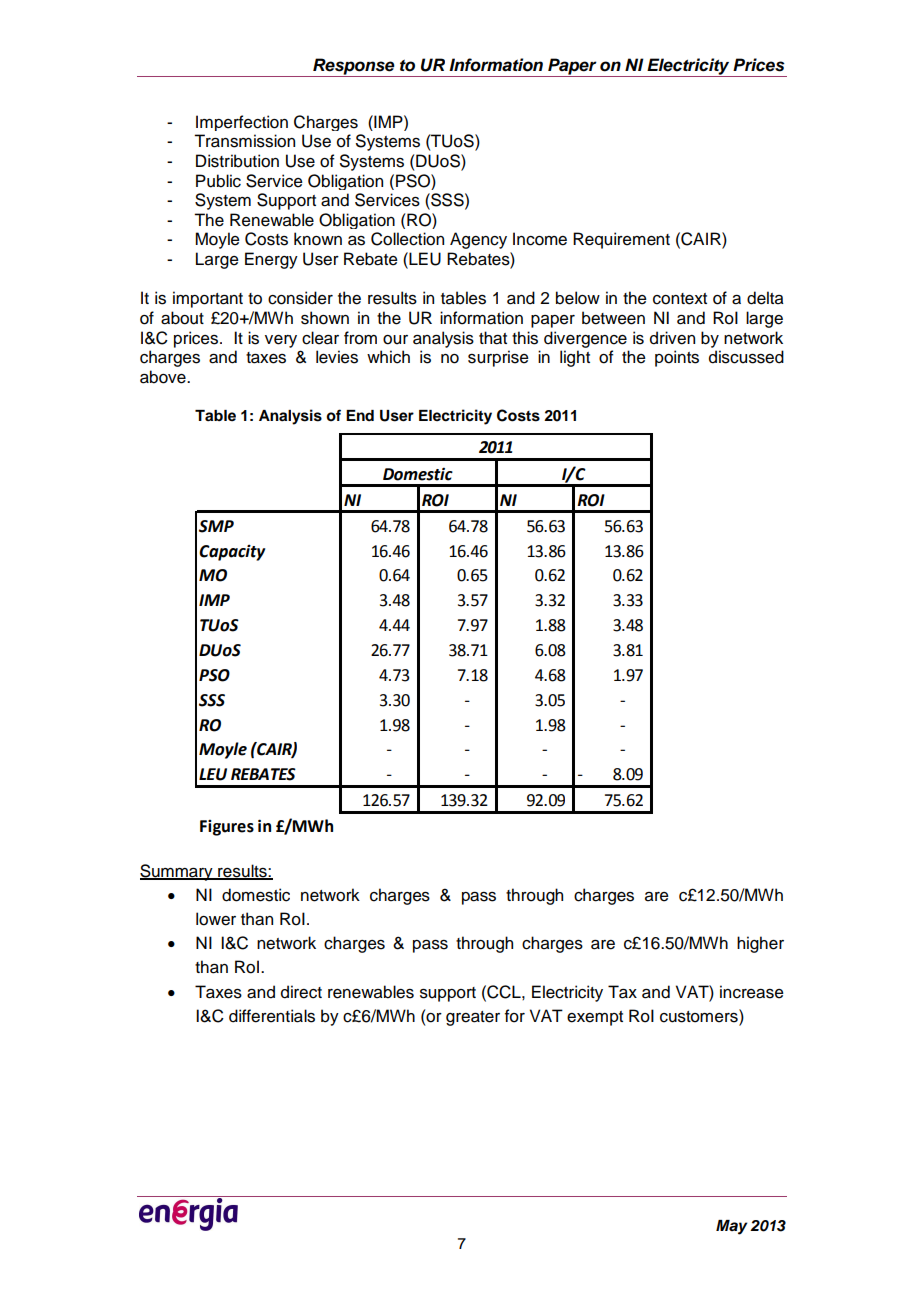 The width and height of the document is (924, 1307). I want to click on Imperfection, so click(242, 123).
